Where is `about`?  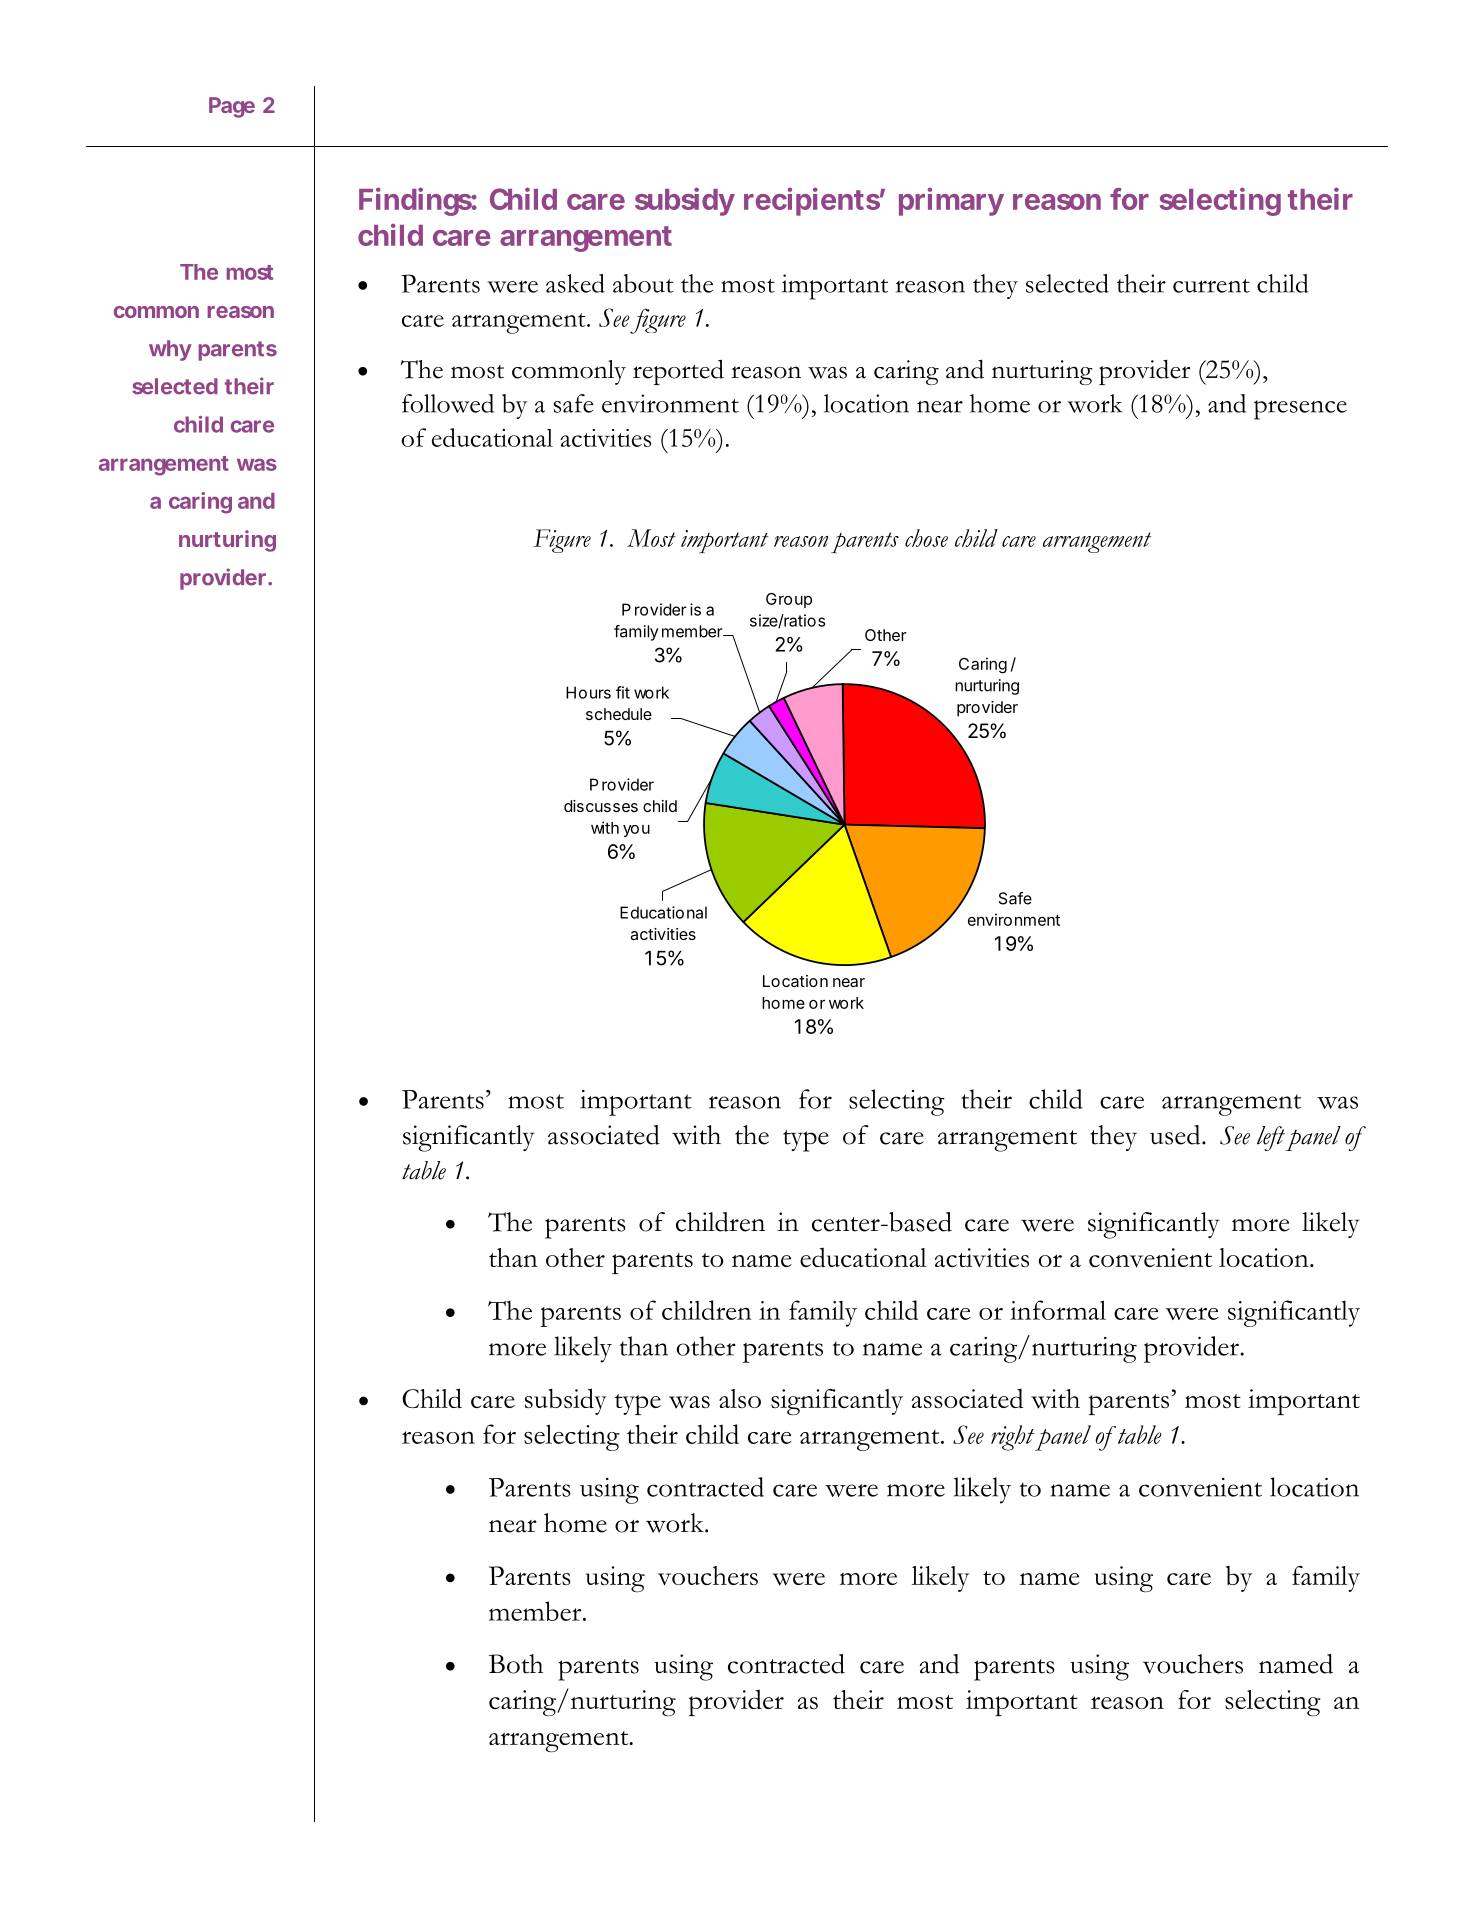
about is located at coordinates (643, 283).
